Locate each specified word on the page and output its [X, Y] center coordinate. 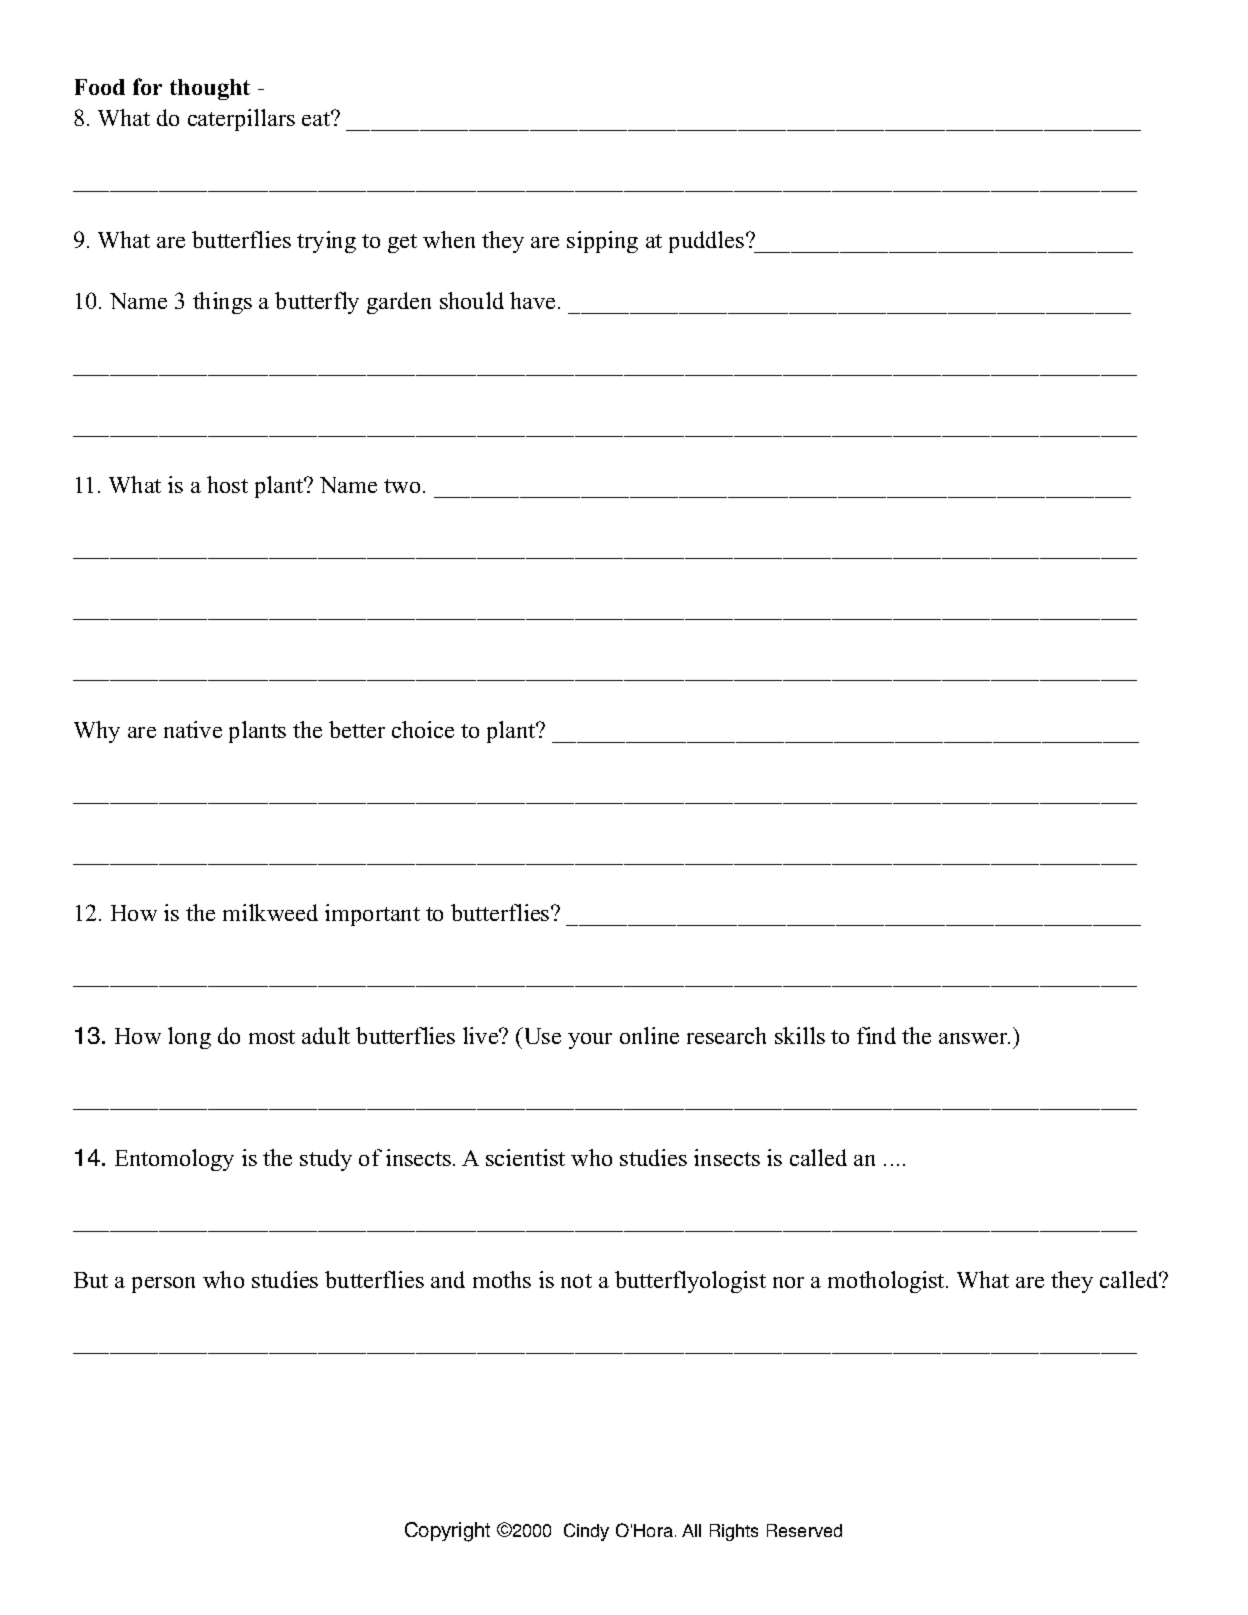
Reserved [804, 1530]
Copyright [447, 1532]
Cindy [586, 1532]
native [193, 729]
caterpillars [241, 120]
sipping [602, 242]
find [876, 1035]
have [532, 300]
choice [423, 729]
